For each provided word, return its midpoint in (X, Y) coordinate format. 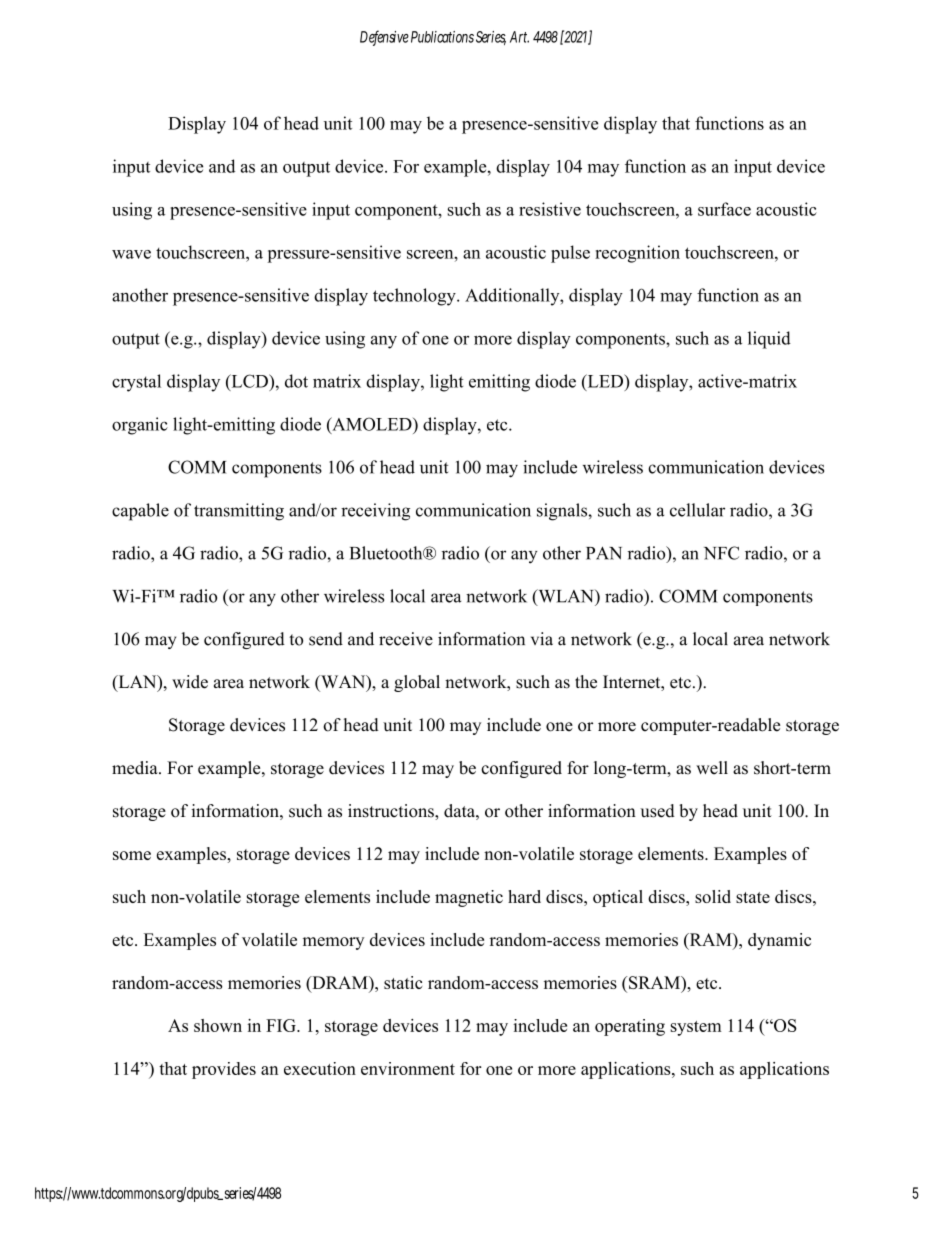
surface (724, 209)
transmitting (239, 512)
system (696, 1028)
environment (408, 1068)
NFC (721, 553)
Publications (442, 37)
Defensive (384, 37)
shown (218, 1025)
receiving (375, 512)
